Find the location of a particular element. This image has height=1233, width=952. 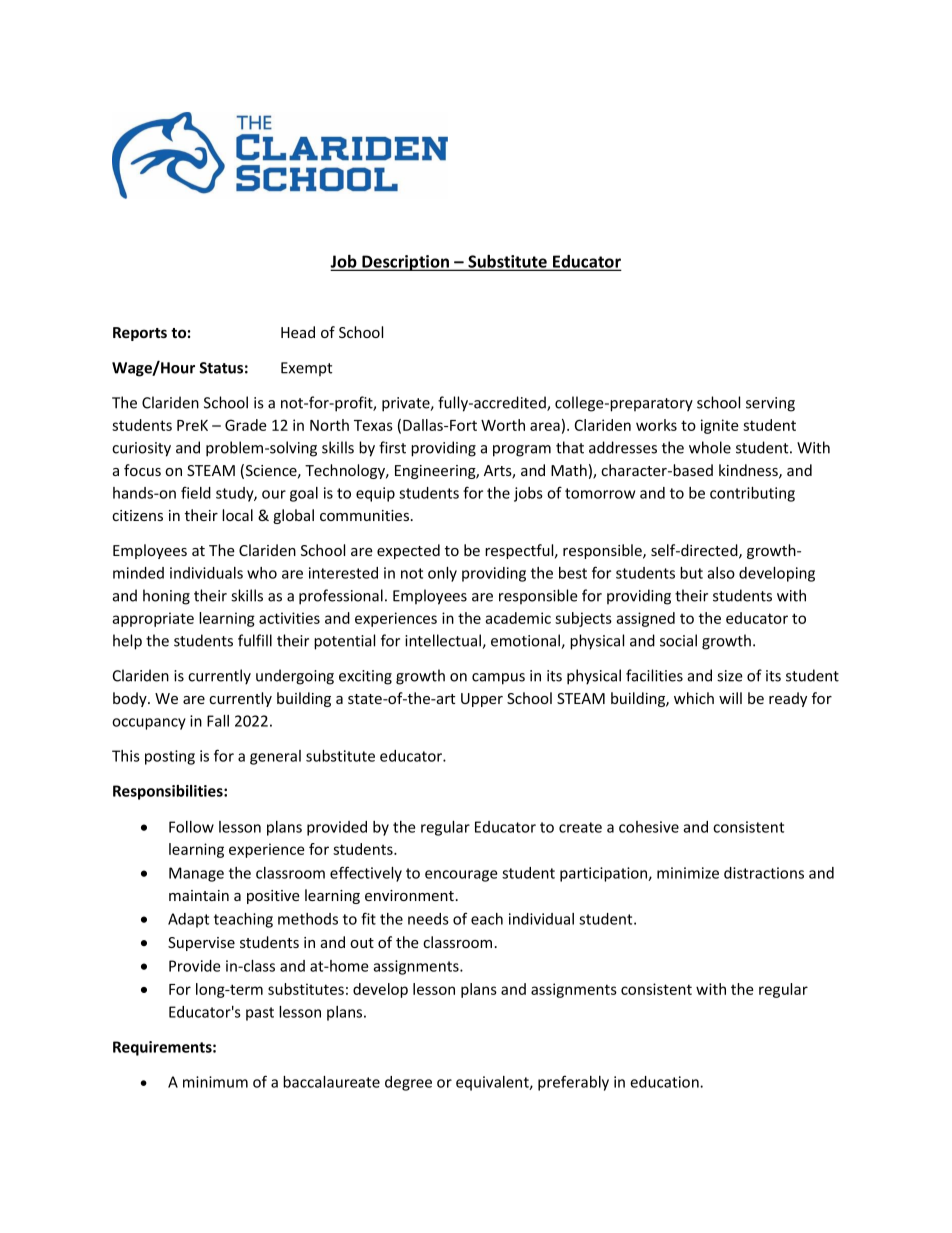

campus is located at coordinates (498, 679).
